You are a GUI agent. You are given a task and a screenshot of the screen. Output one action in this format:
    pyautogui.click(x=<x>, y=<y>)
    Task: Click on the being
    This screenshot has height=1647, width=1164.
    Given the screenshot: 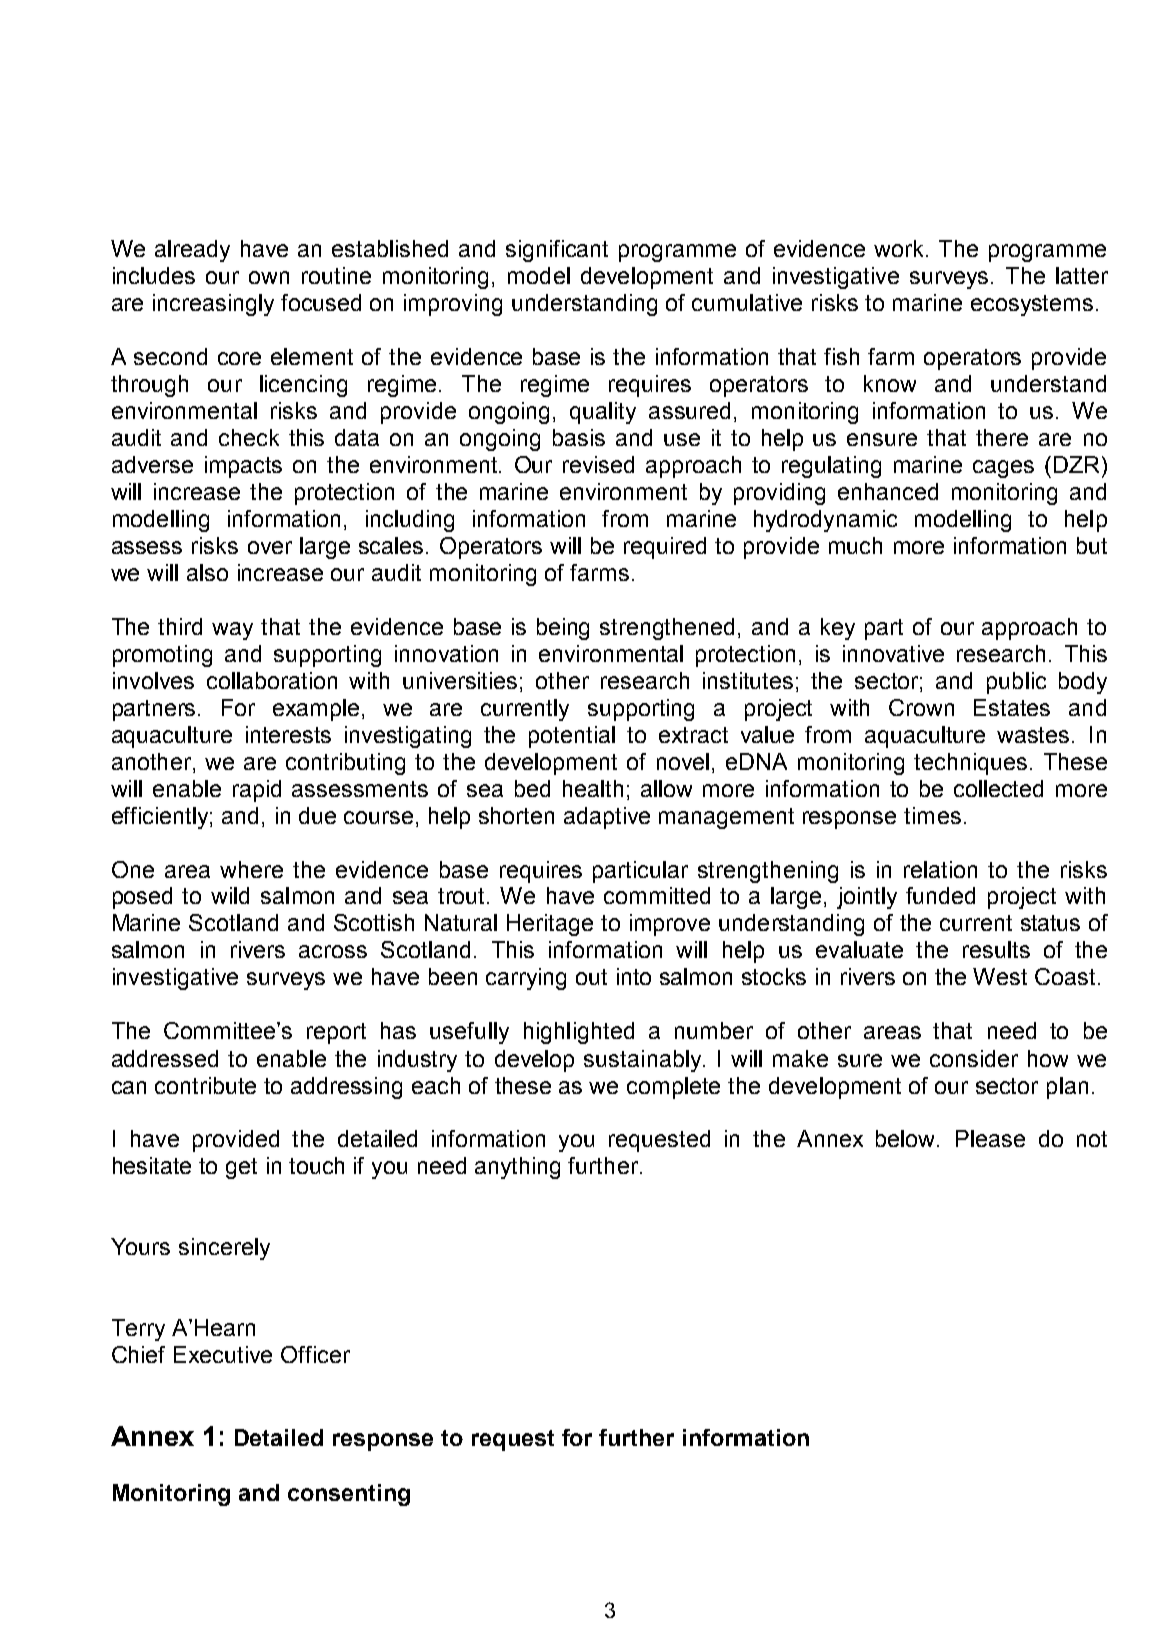 What is the action you would take?
    pyautogui.click(x=563, y=629)
